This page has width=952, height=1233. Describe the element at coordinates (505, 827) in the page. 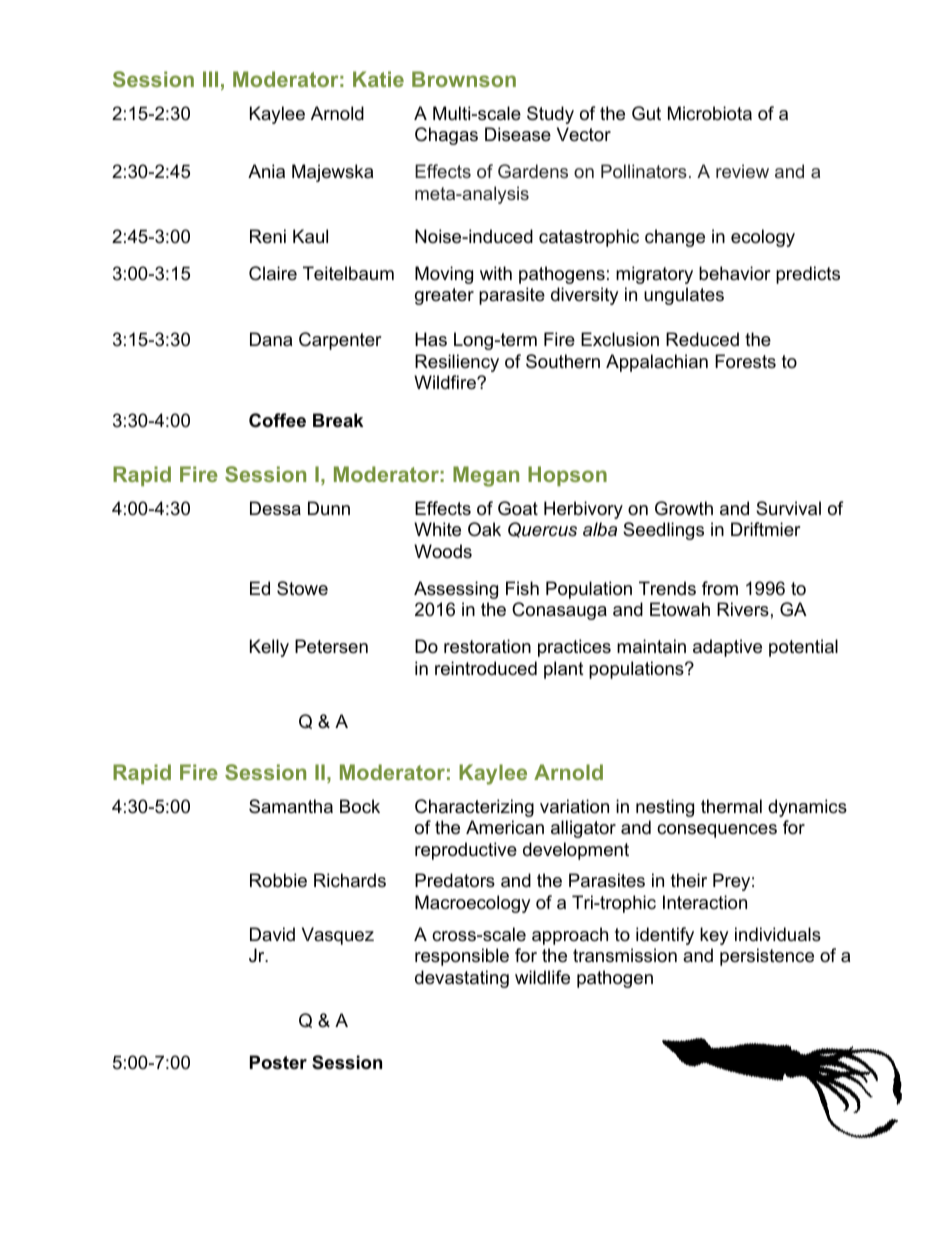

I see `American` at that location.
